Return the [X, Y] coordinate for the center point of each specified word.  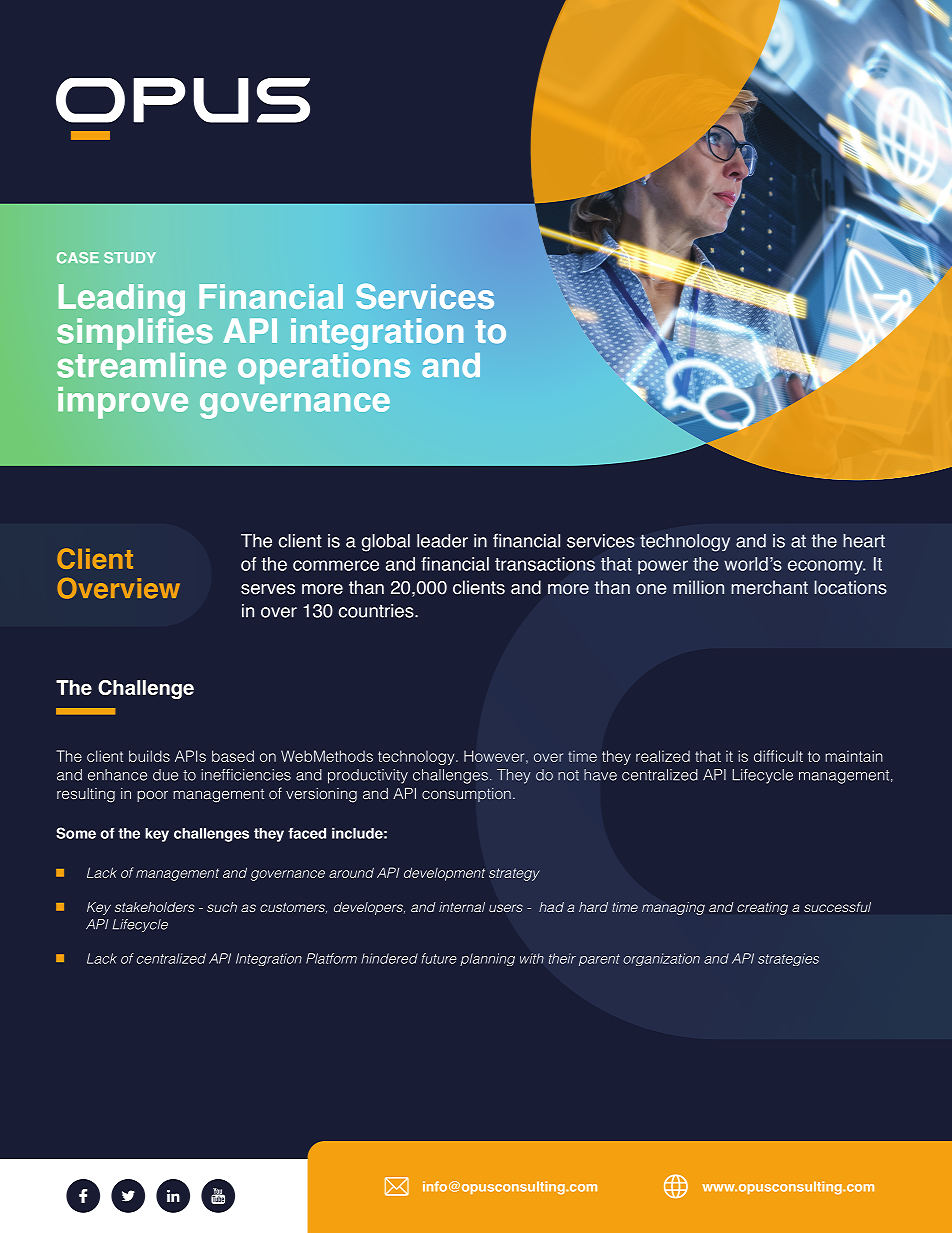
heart [864, 541]
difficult [778, 756]
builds [149, 756]
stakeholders [154, 907]
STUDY [130, 257]
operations [324, 368]
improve [123, 403]
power [663, 567]
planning [487, 959]
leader [442, 541]
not [568, 775]
